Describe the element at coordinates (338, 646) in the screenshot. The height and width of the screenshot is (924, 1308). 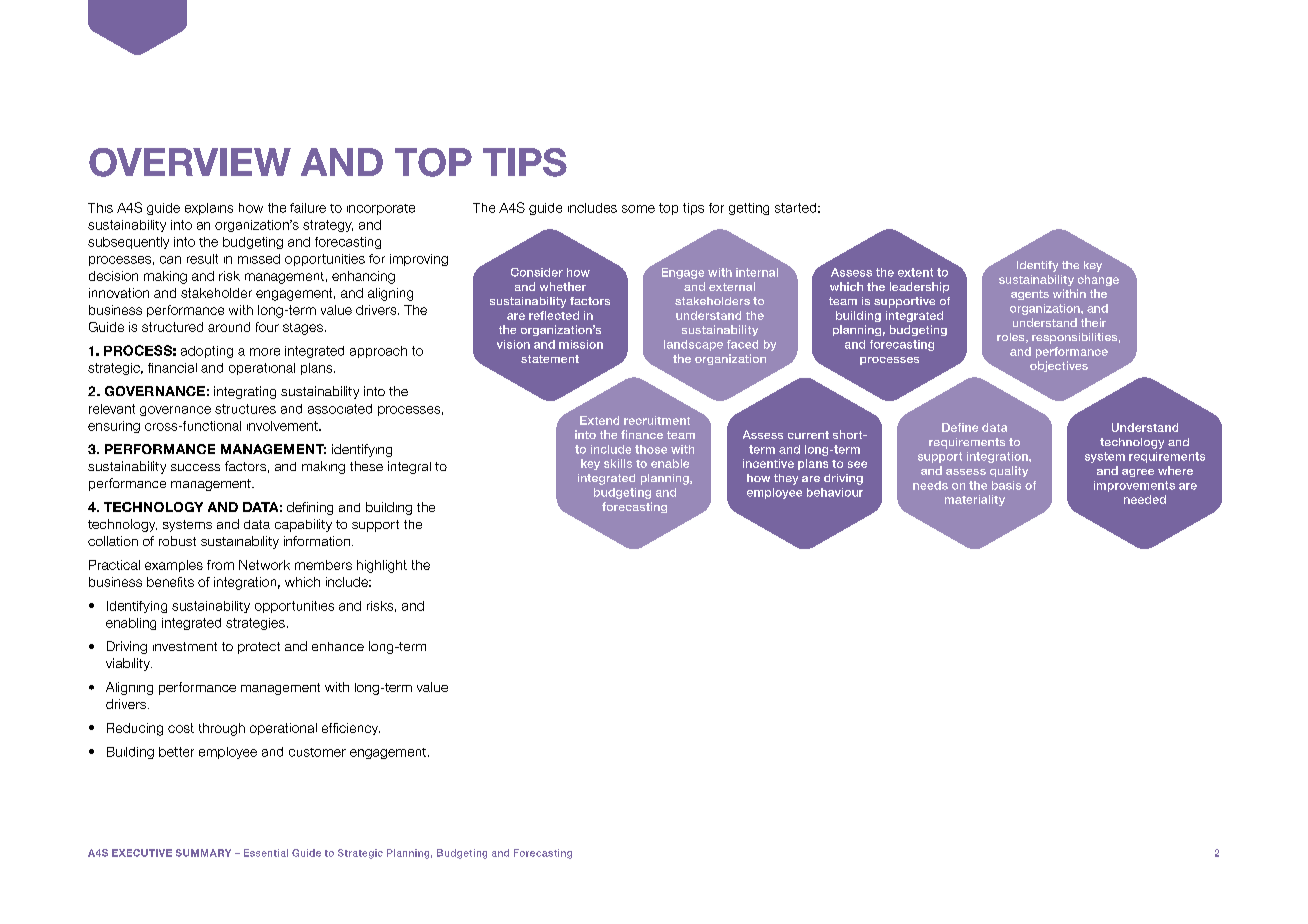
I see `enhance` at that location.
